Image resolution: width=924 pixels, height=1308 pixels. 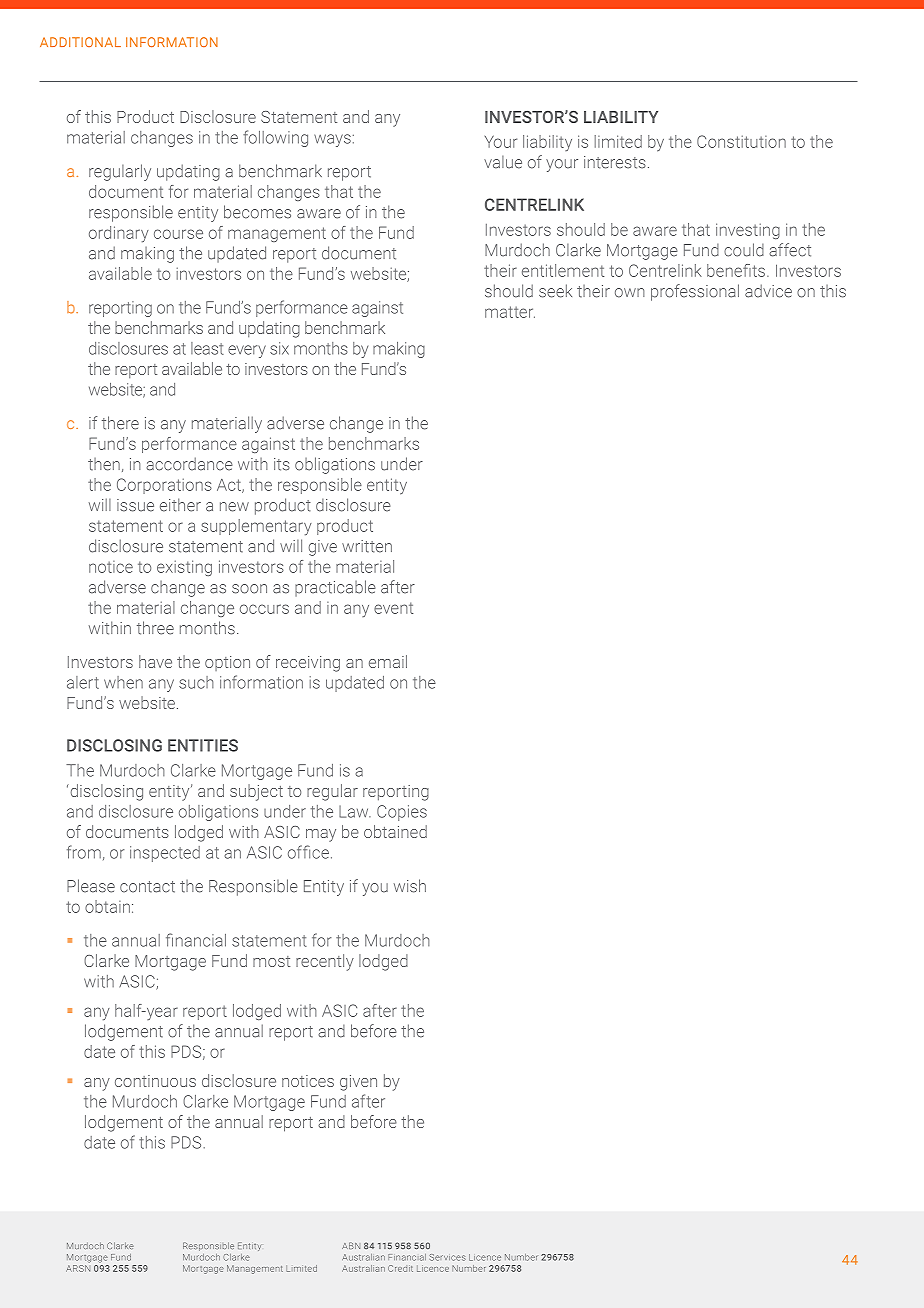 What do you see at coordinates (447, 1257) in the screenshot?
I see `Services` at bounding box center [447, 1257].
